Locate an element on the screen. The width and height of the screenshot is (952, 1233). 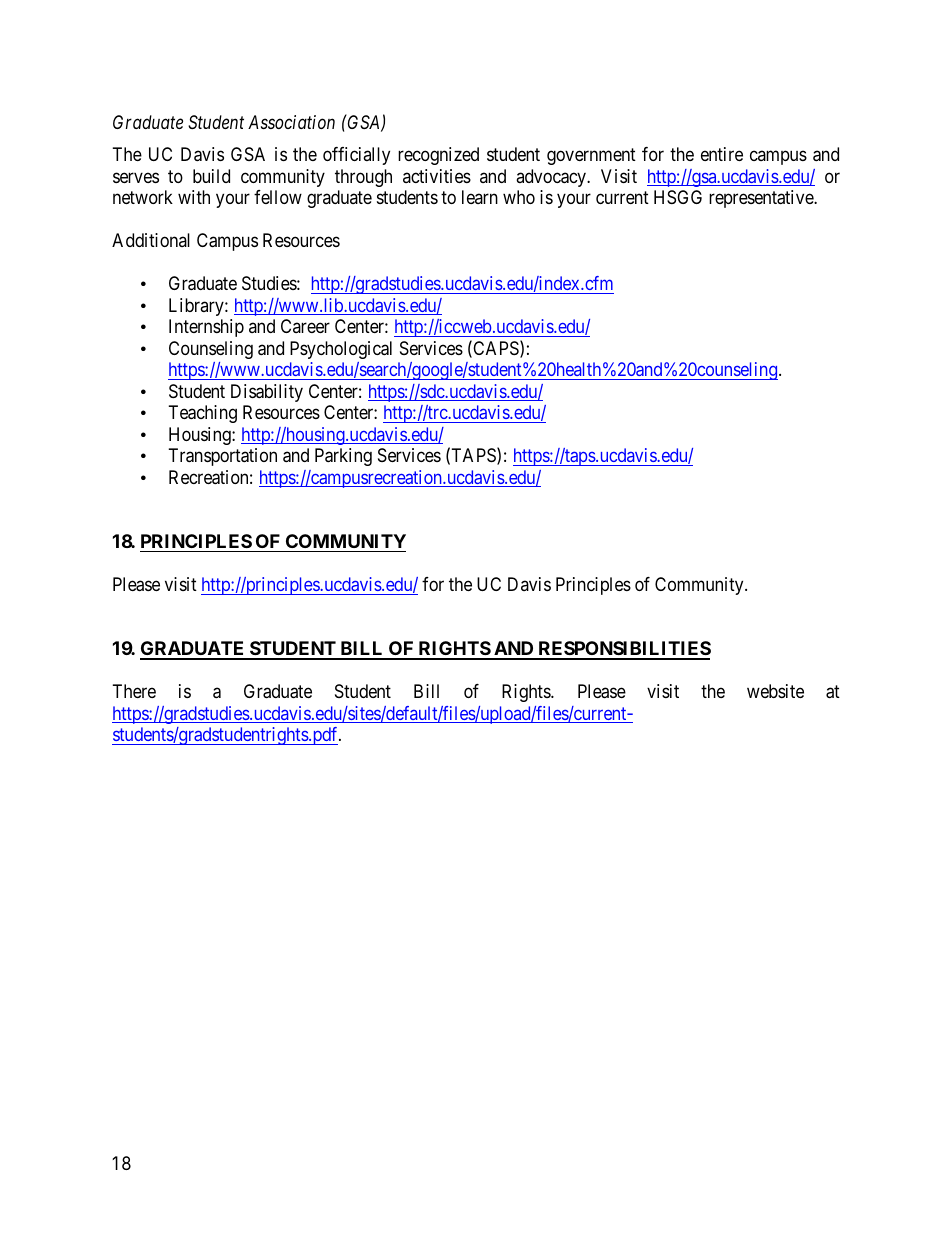
recognized is located at coordinates (438, 156).
